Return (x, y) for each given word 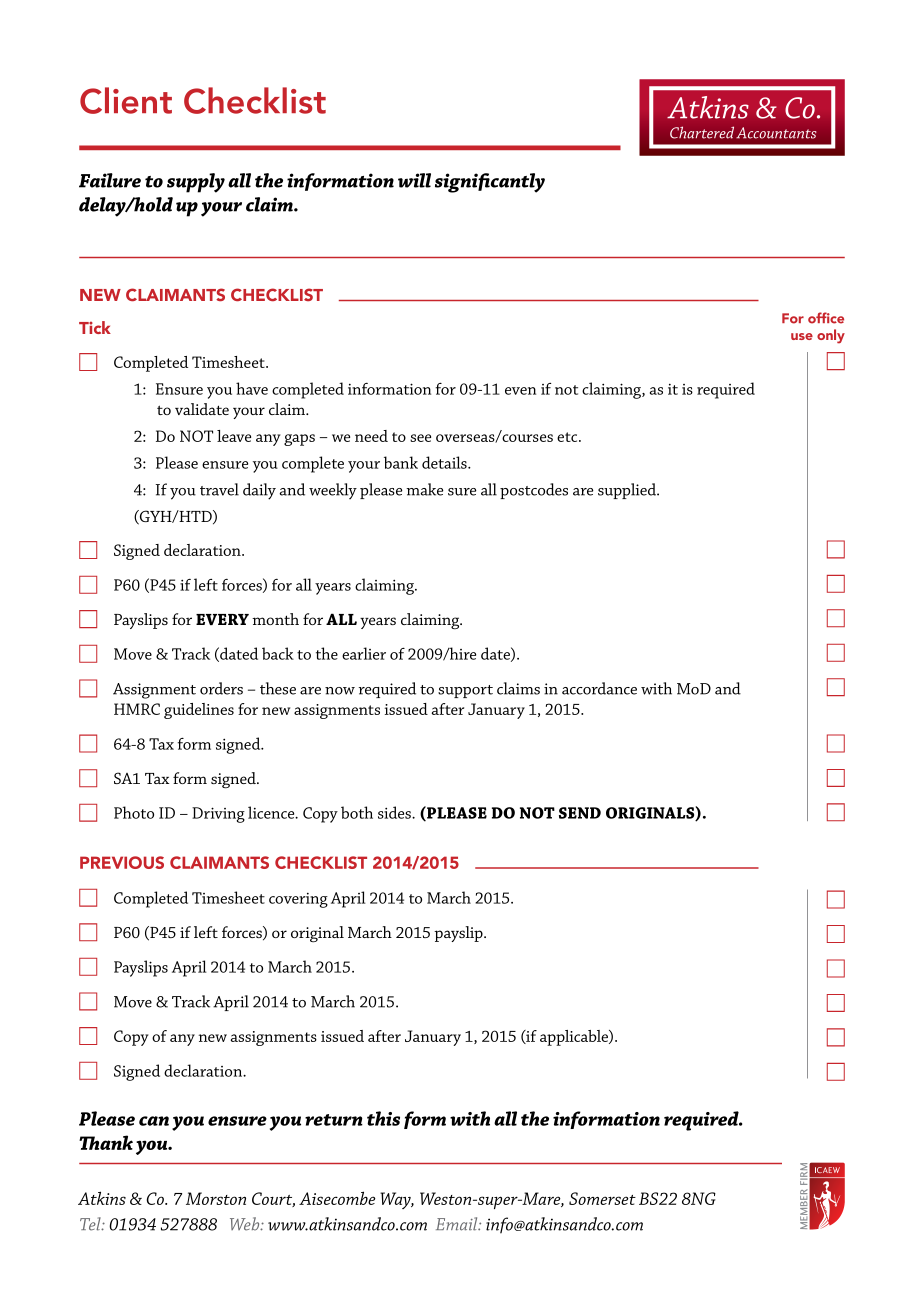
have (252, 388)
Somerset (602, 1198)
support (465, 691)
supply (196, 183)
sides (395, 812)
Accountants (776, 133)
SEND (580, 813)
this (383, 1118)
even (520, 391)
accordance (599, 688)
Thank (106, 1142)
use (802, 336)
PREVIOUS (122, 862)
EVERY (222, 619)
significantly (490, 183)
